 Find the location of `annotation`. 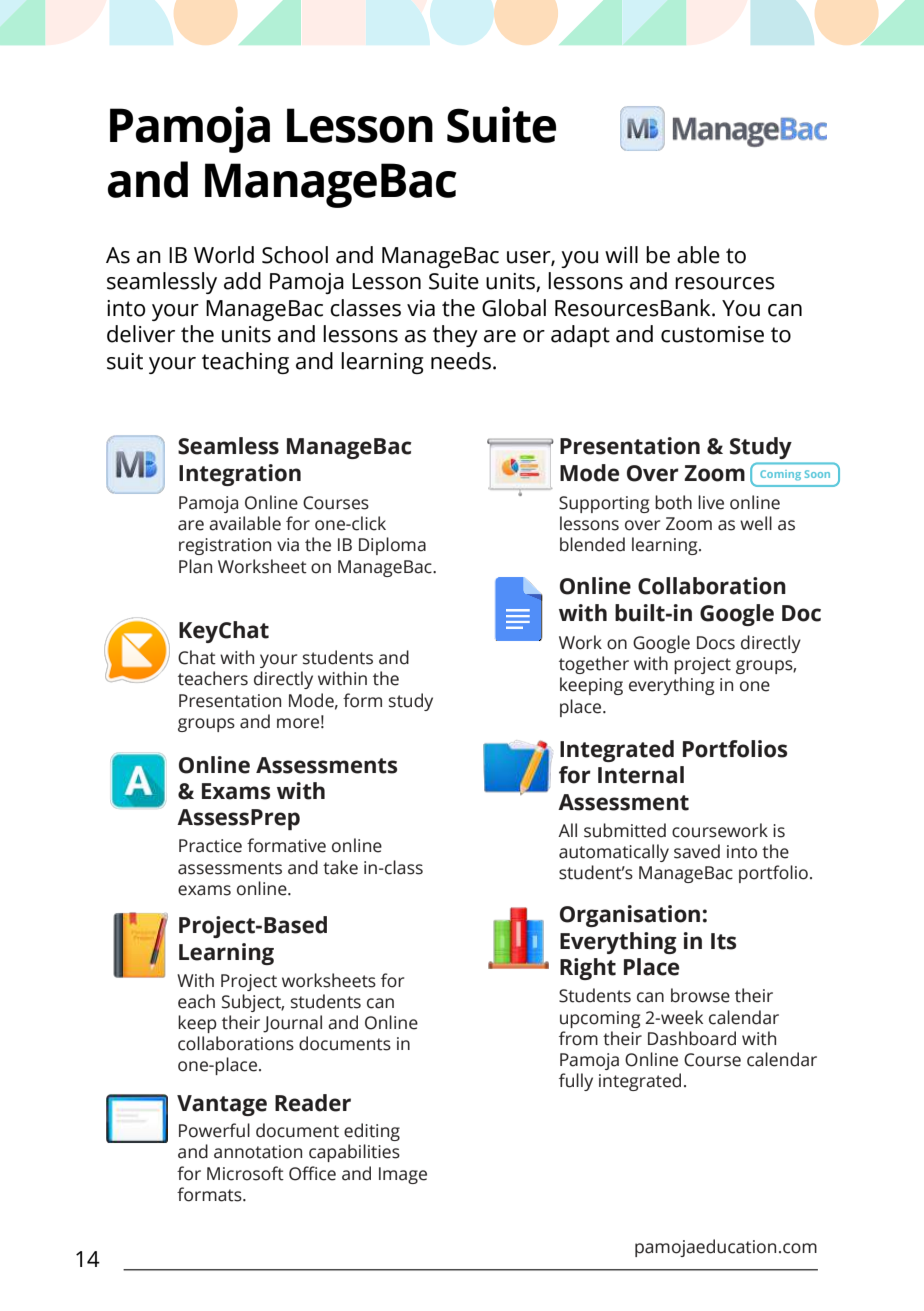

annotation is located at coordinates (258, 1152).
